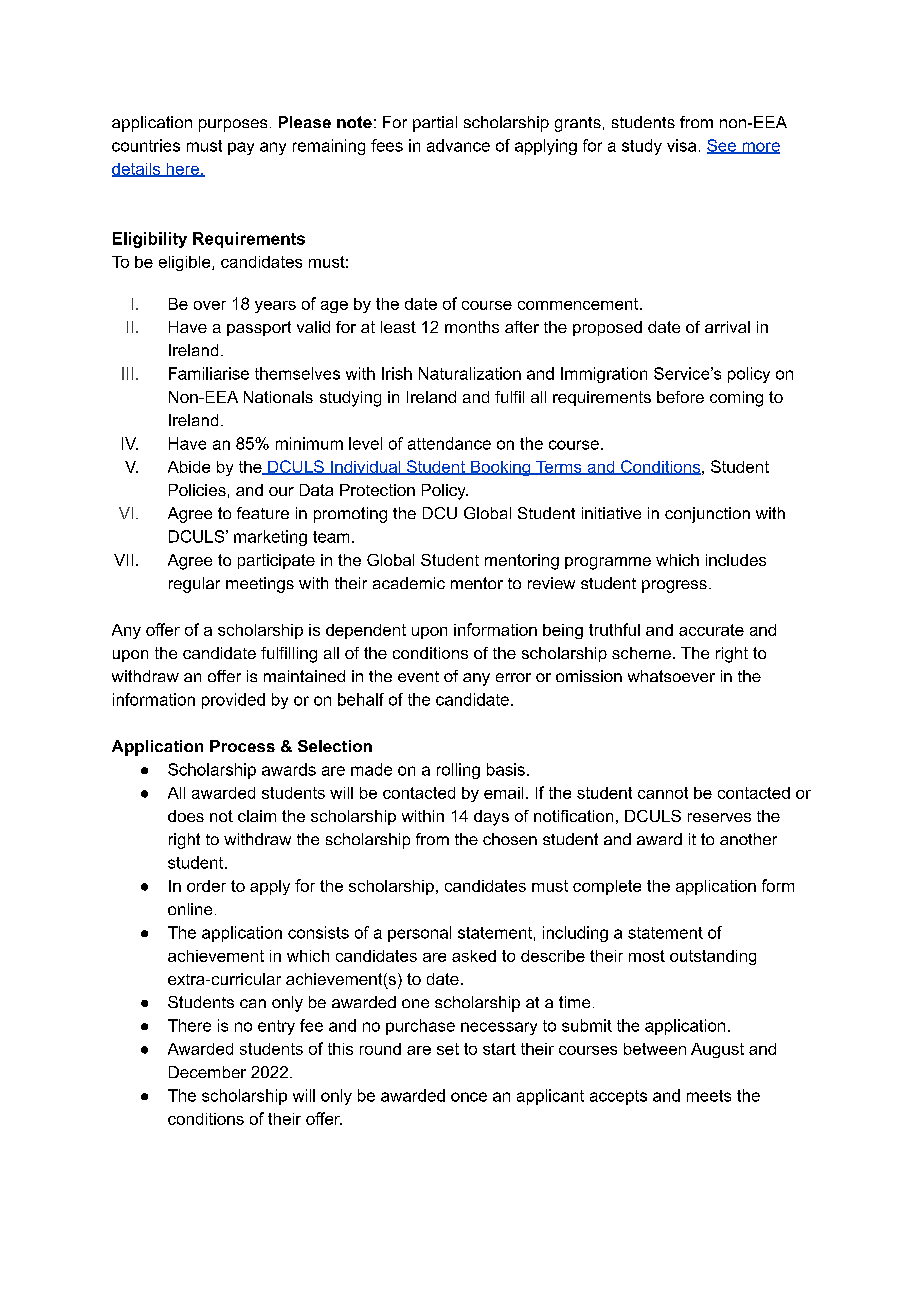 The width and height of the image is (924, 1307). Describe the element at coordinates (207, 1072) in the image. I see `December` at that location.
